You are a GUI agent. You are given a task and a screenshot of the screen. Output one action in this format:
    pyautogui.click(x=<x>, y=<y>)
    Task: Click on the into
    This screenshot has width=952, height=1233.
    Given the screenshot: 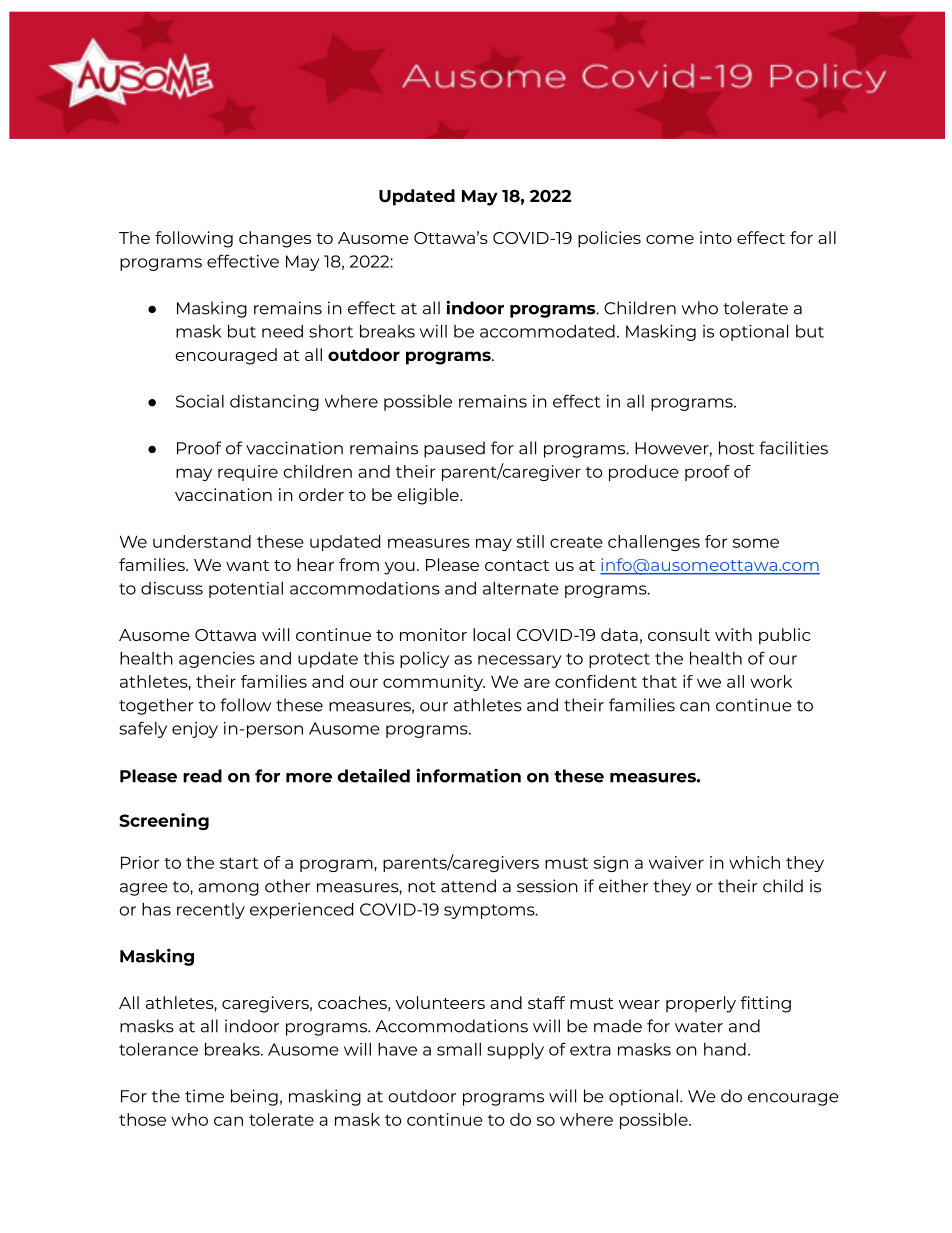 What is the action you would take?
    pyautogui.click(x=716, y=237)
